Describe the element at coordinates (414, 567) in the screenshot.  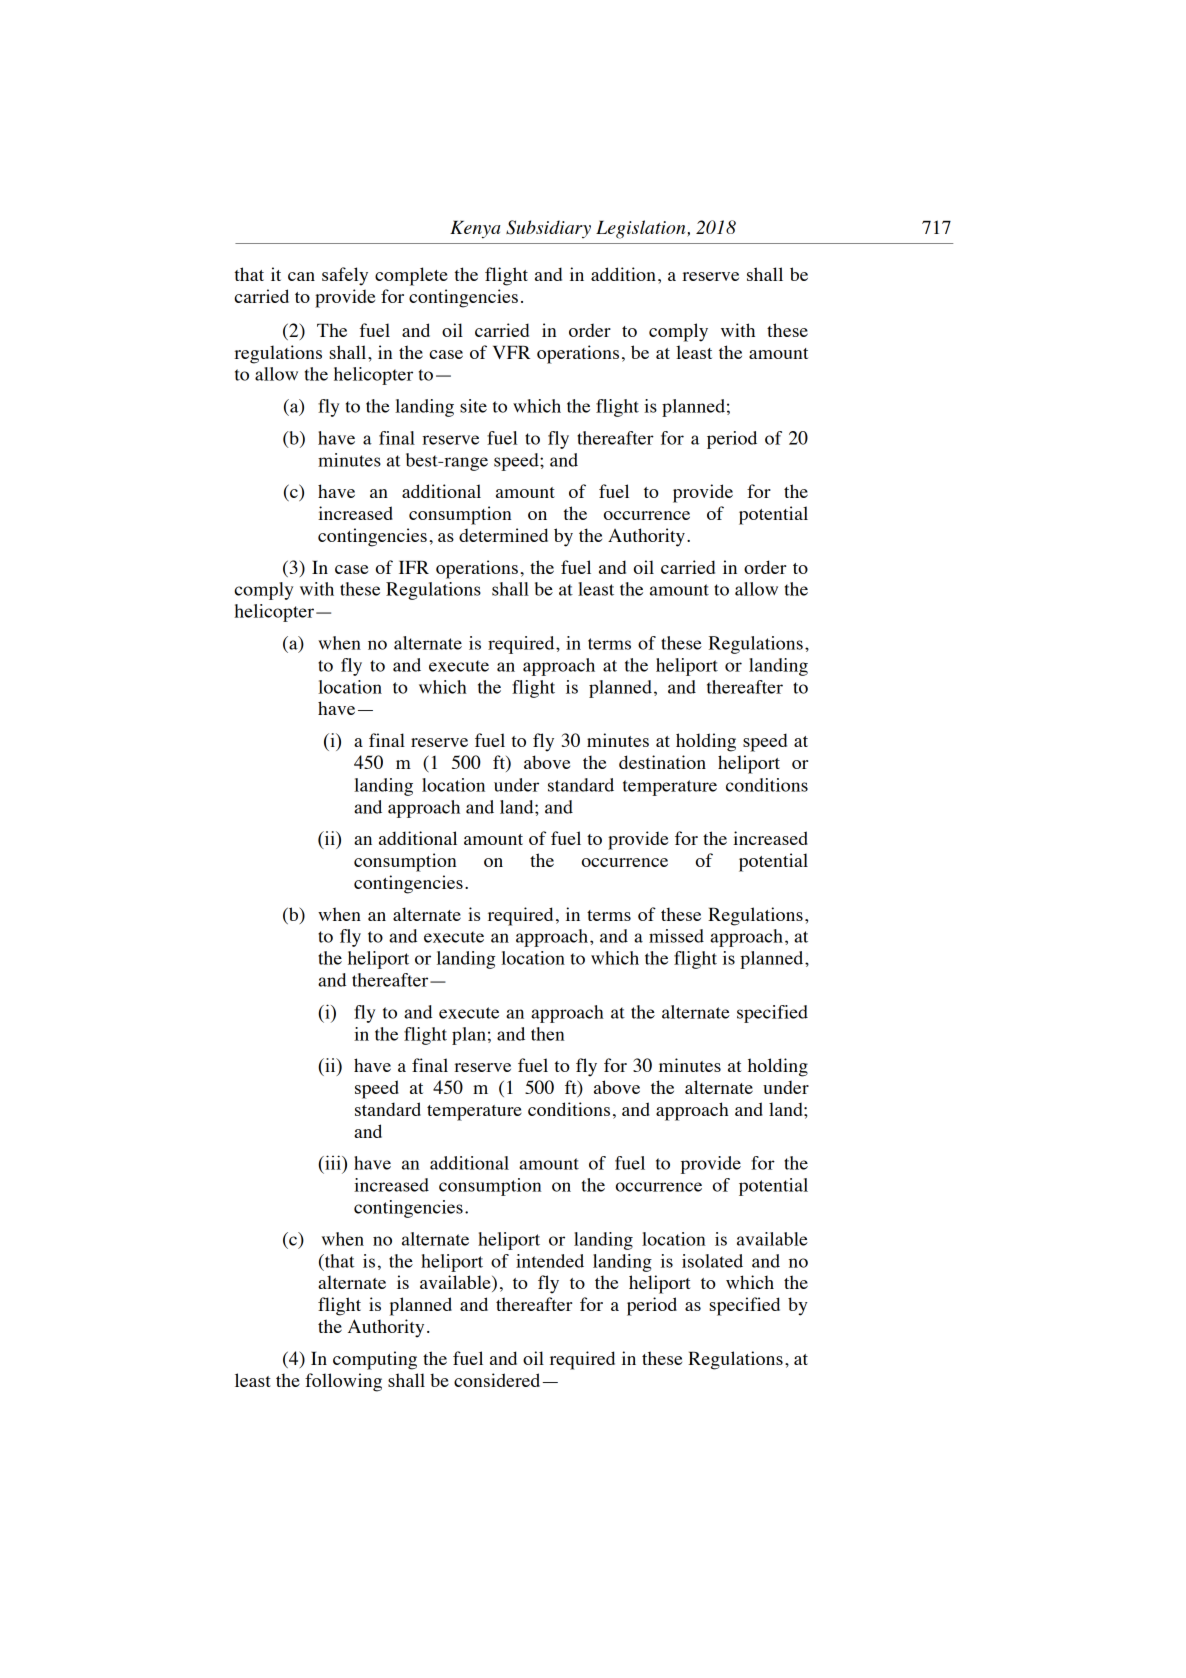
I see `IFR` at that location.
